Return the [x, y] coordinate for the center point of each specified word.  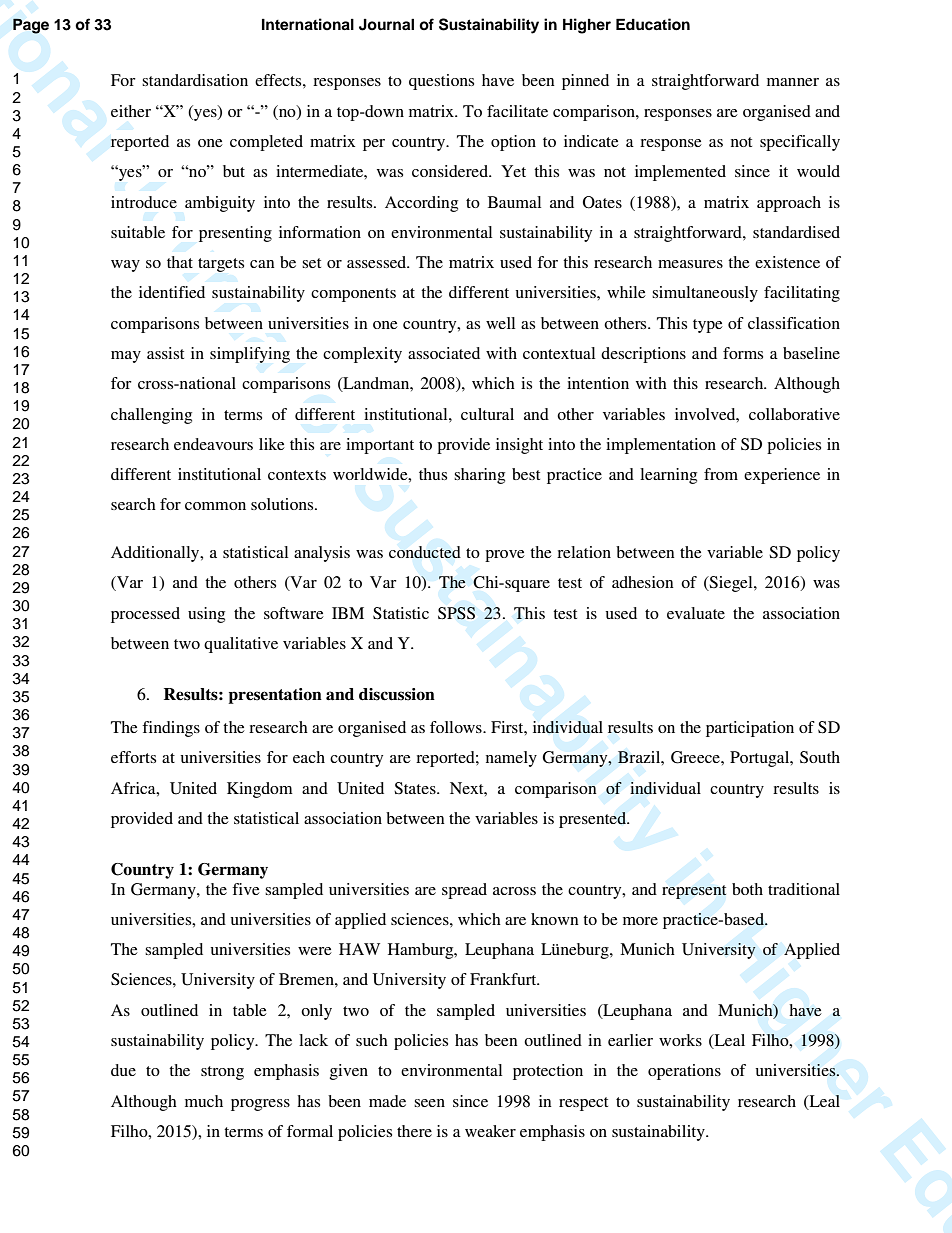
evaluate [696, 613]
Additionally [156, 554]
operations [684, 1072]
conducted [425, 552]
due [123, 1070]
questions [441, 82]
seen [429, 1103]
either [131, 111]
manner [793, 82]
